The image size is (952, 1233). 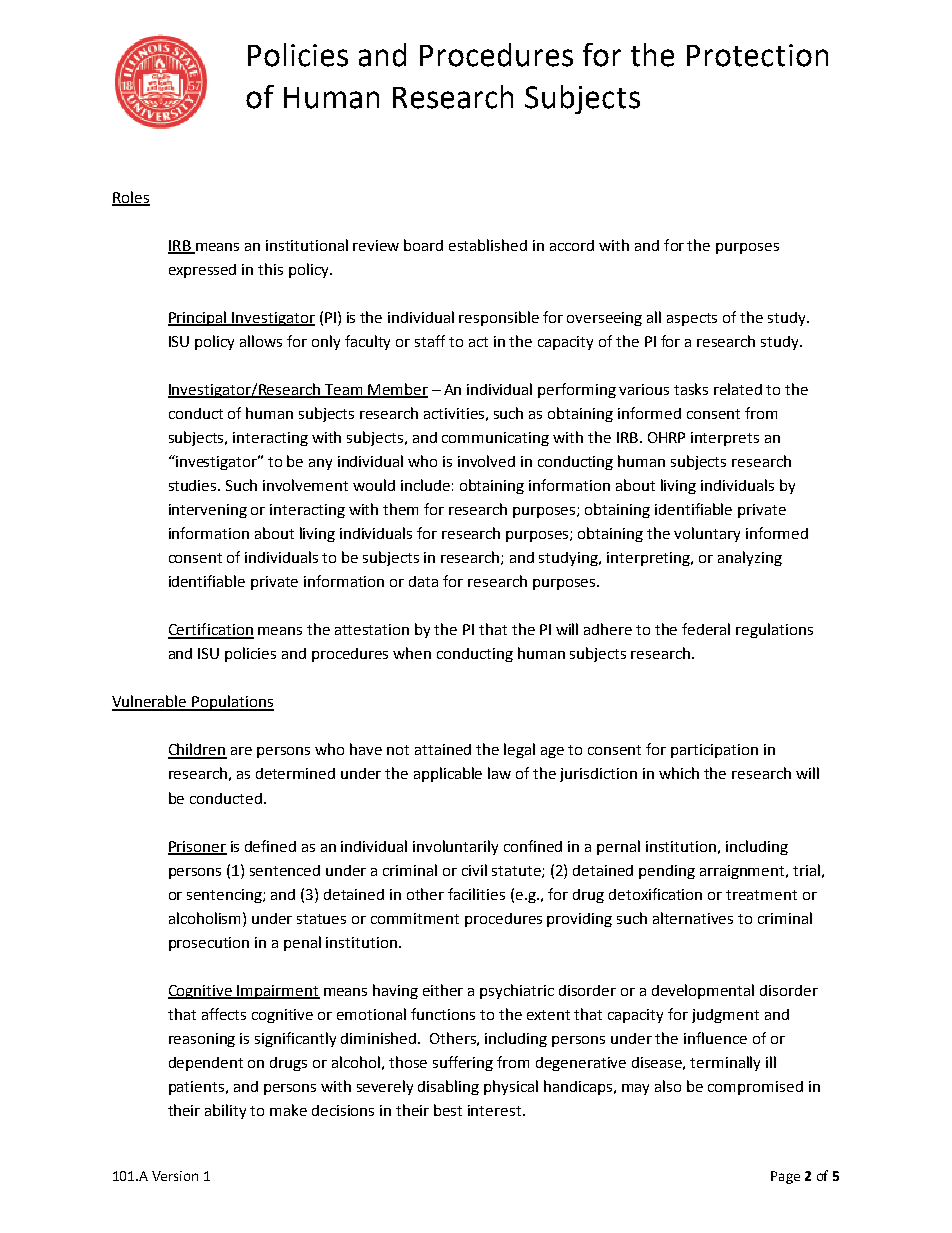 I want to click on ability, so click(x=225, y=1111).
